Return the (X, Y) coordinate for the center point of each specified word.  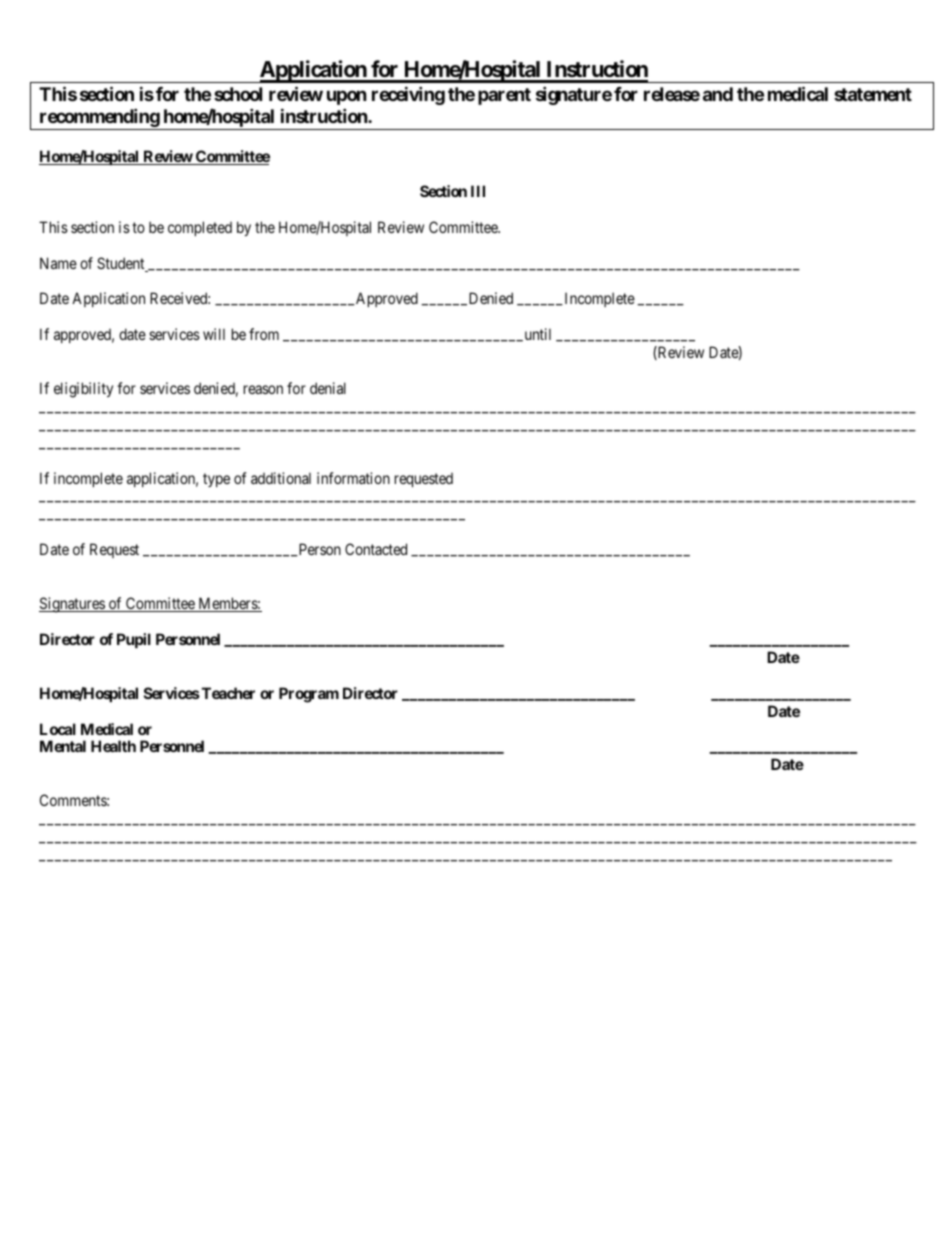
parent (504, 96)
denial (328, 388)
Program (309, 695)
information (353, 478)
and (718, 94)
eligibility (83, 390)
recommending (99, 119)
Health (113, 746)
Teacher (227, 693)
